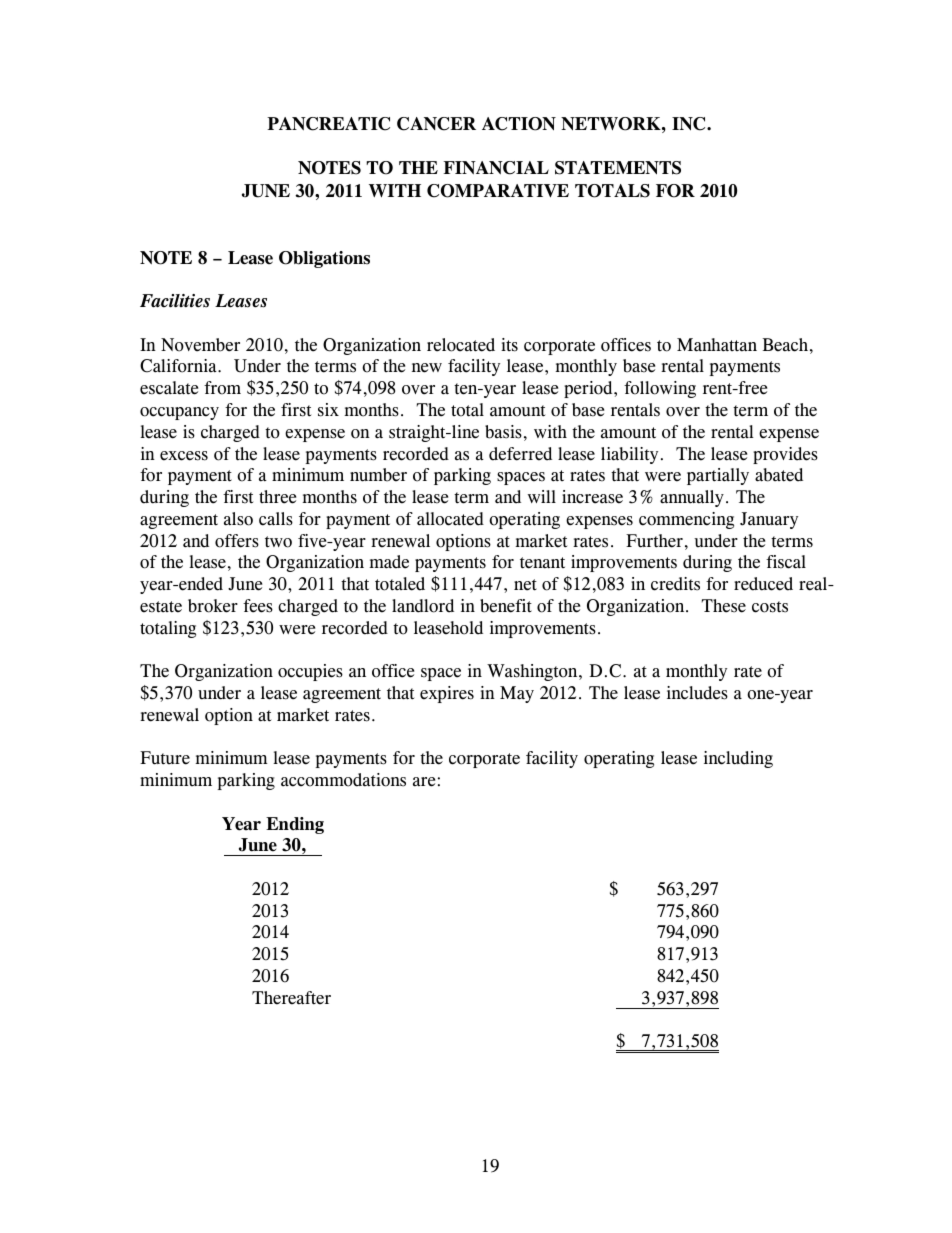 This screenshot has height=1233, width=952. I want to click on Thereafter, so click(291, 998).
